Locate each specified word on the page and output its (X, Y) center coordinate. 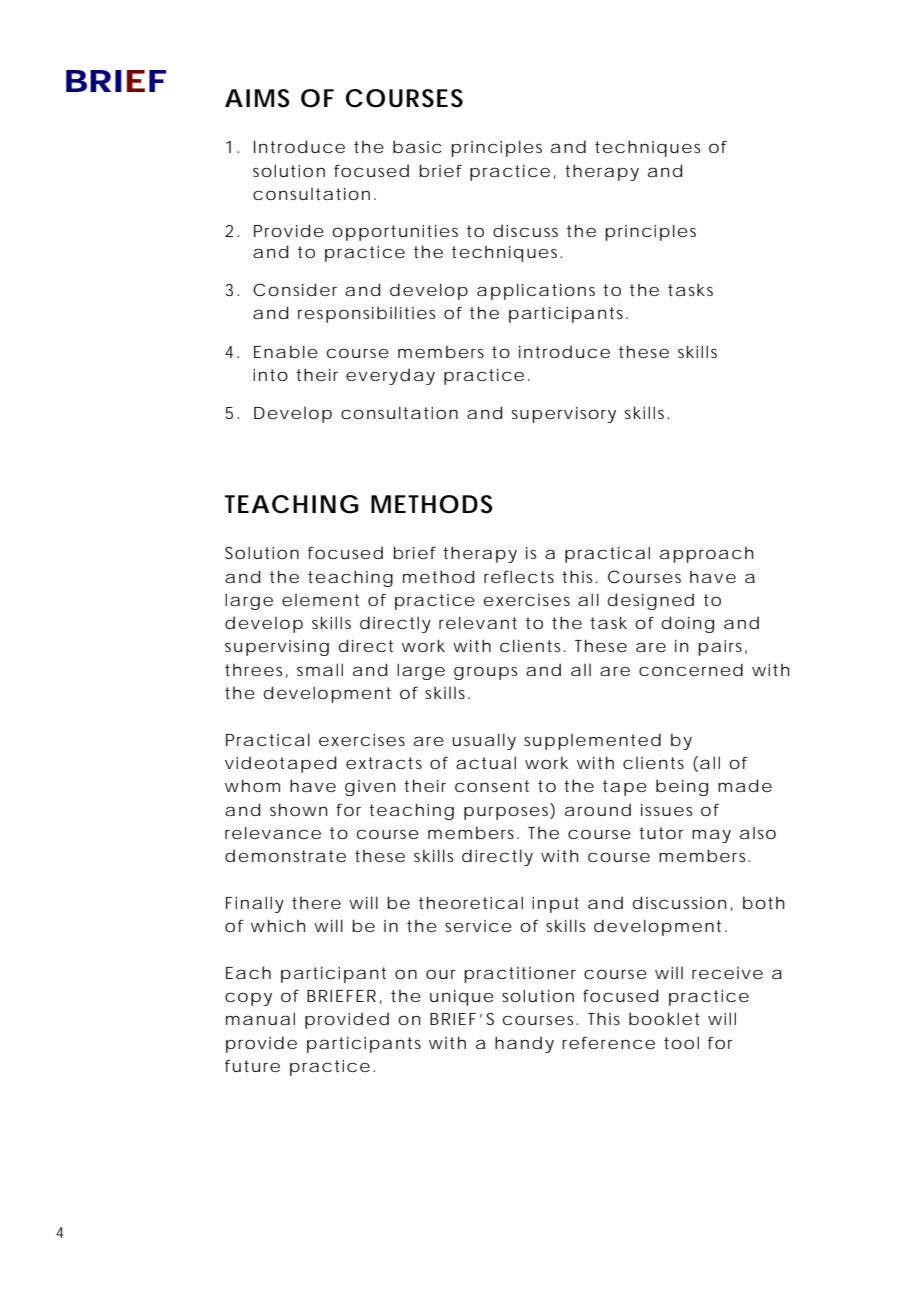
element (320, 600)
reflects (519, 576)
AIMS (257, 98)
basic (417, 147)
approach (706, 555)
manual (260, 1018)
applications (536, 291)
